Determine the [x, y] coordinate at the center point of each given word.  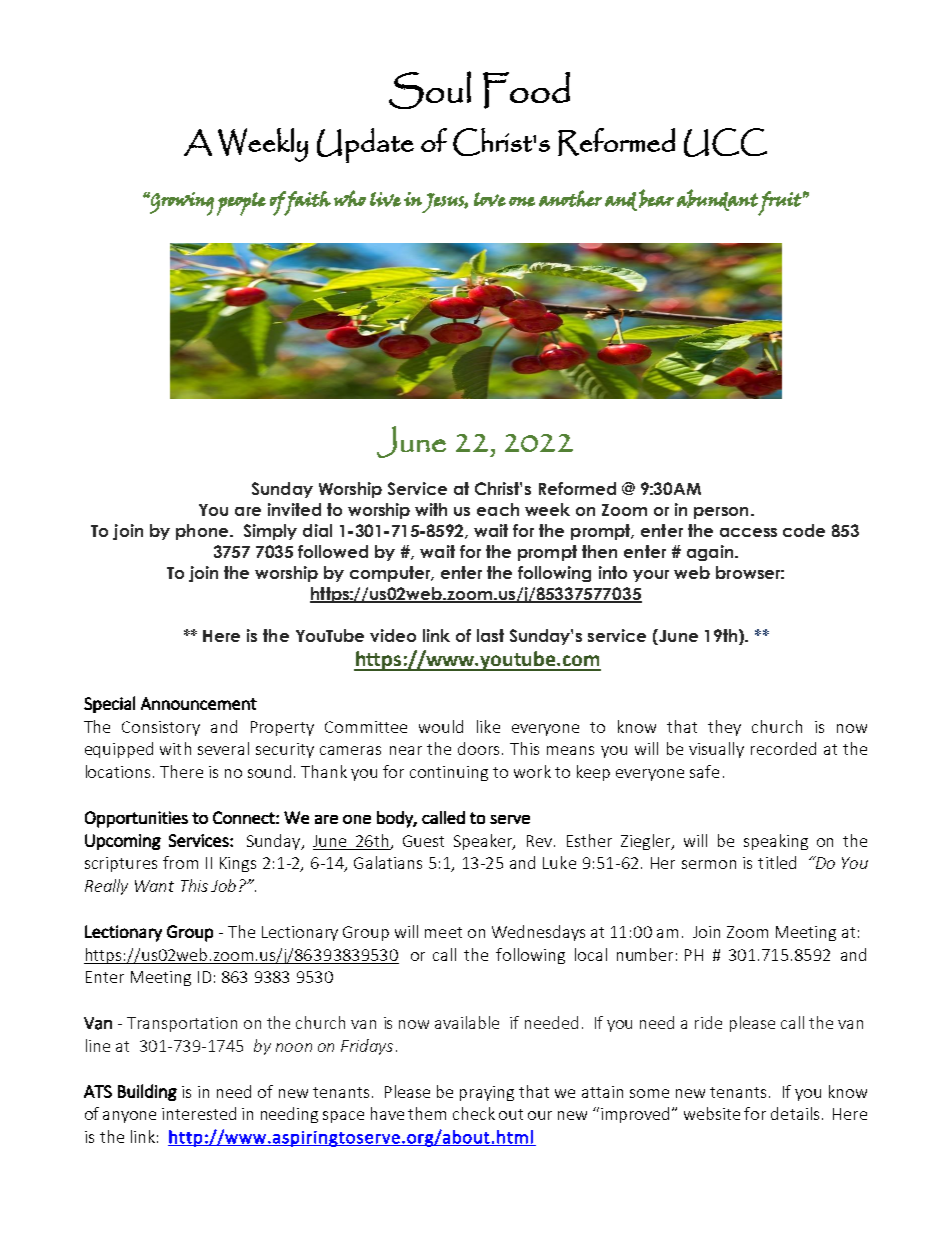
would [441, 726]
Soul [430, 90]
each [498, 509]
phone [202, 532]
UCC [725, 142]
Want [154, 886]
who [350, 198]
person [721, 513]
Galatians [388, 862]
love [490, 199]
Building [147, 1092]
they [724, 728]
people [241, 204]
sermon [709, 864]
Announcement [199, 703]
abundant [717, 200]
